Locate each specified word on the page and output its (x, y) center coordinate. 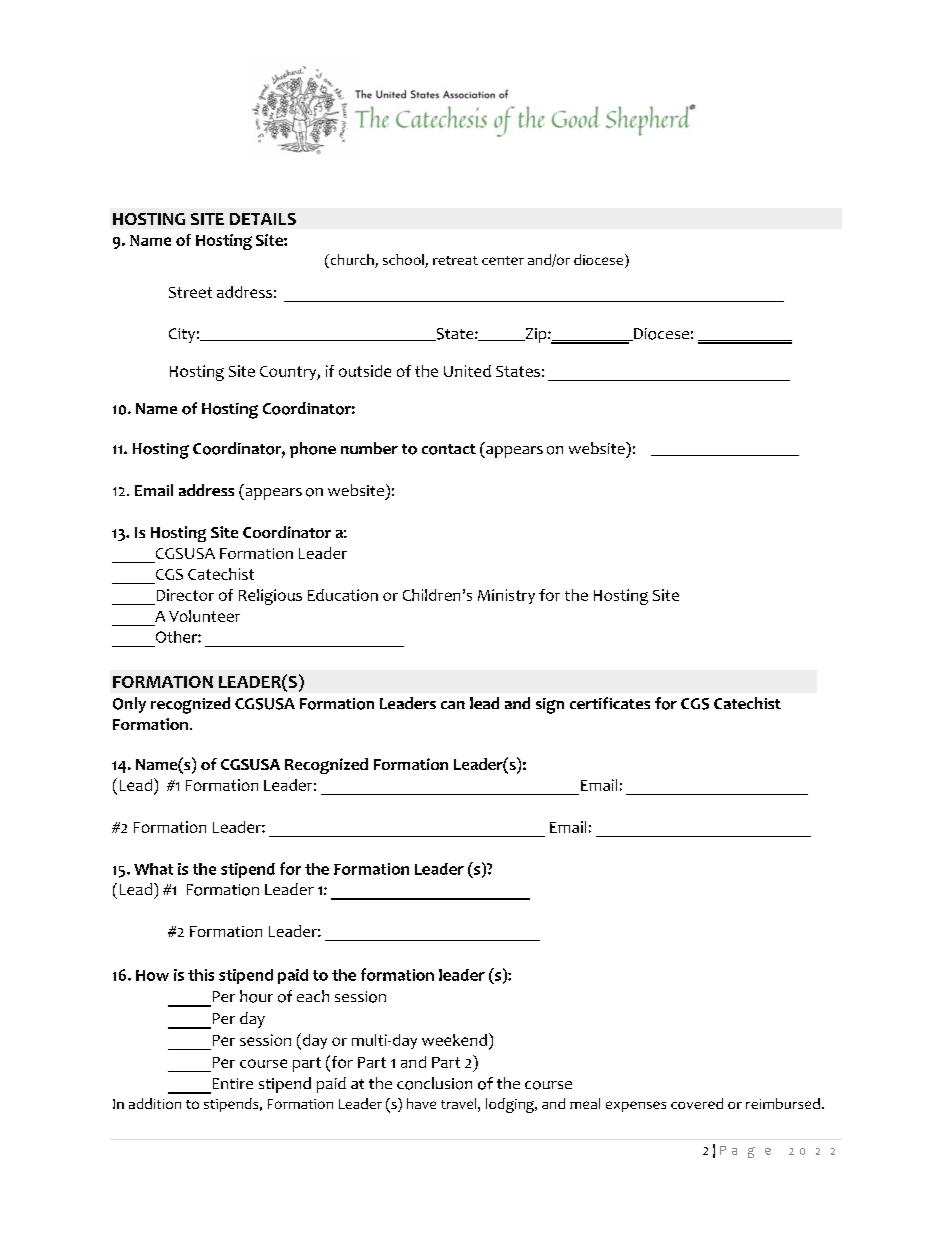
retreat (455, 260)
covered (697, 1103)
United (467, 371)
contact (449, 449)
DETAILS (263, 219)
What (153, 869)
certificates (610, 703)
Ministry (506, 596)
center (503, 260)
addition (155, 1103)
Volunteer (204, 616)
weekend (454, 1040)
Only (129, 705)
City (182, 335)
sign (550, 706)
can (453, 705)
